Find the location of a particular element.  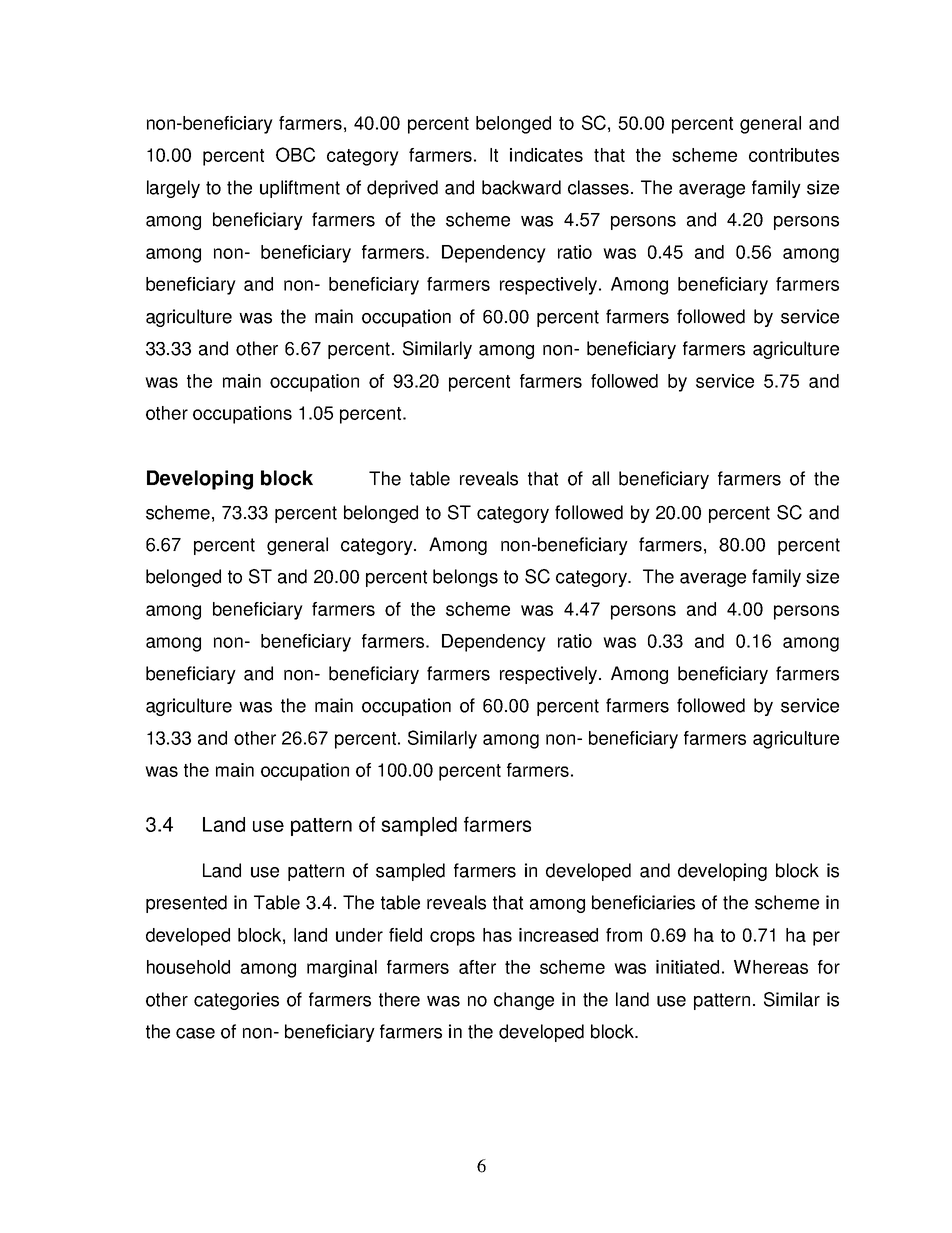

from is located at coordinates (624, 935).
